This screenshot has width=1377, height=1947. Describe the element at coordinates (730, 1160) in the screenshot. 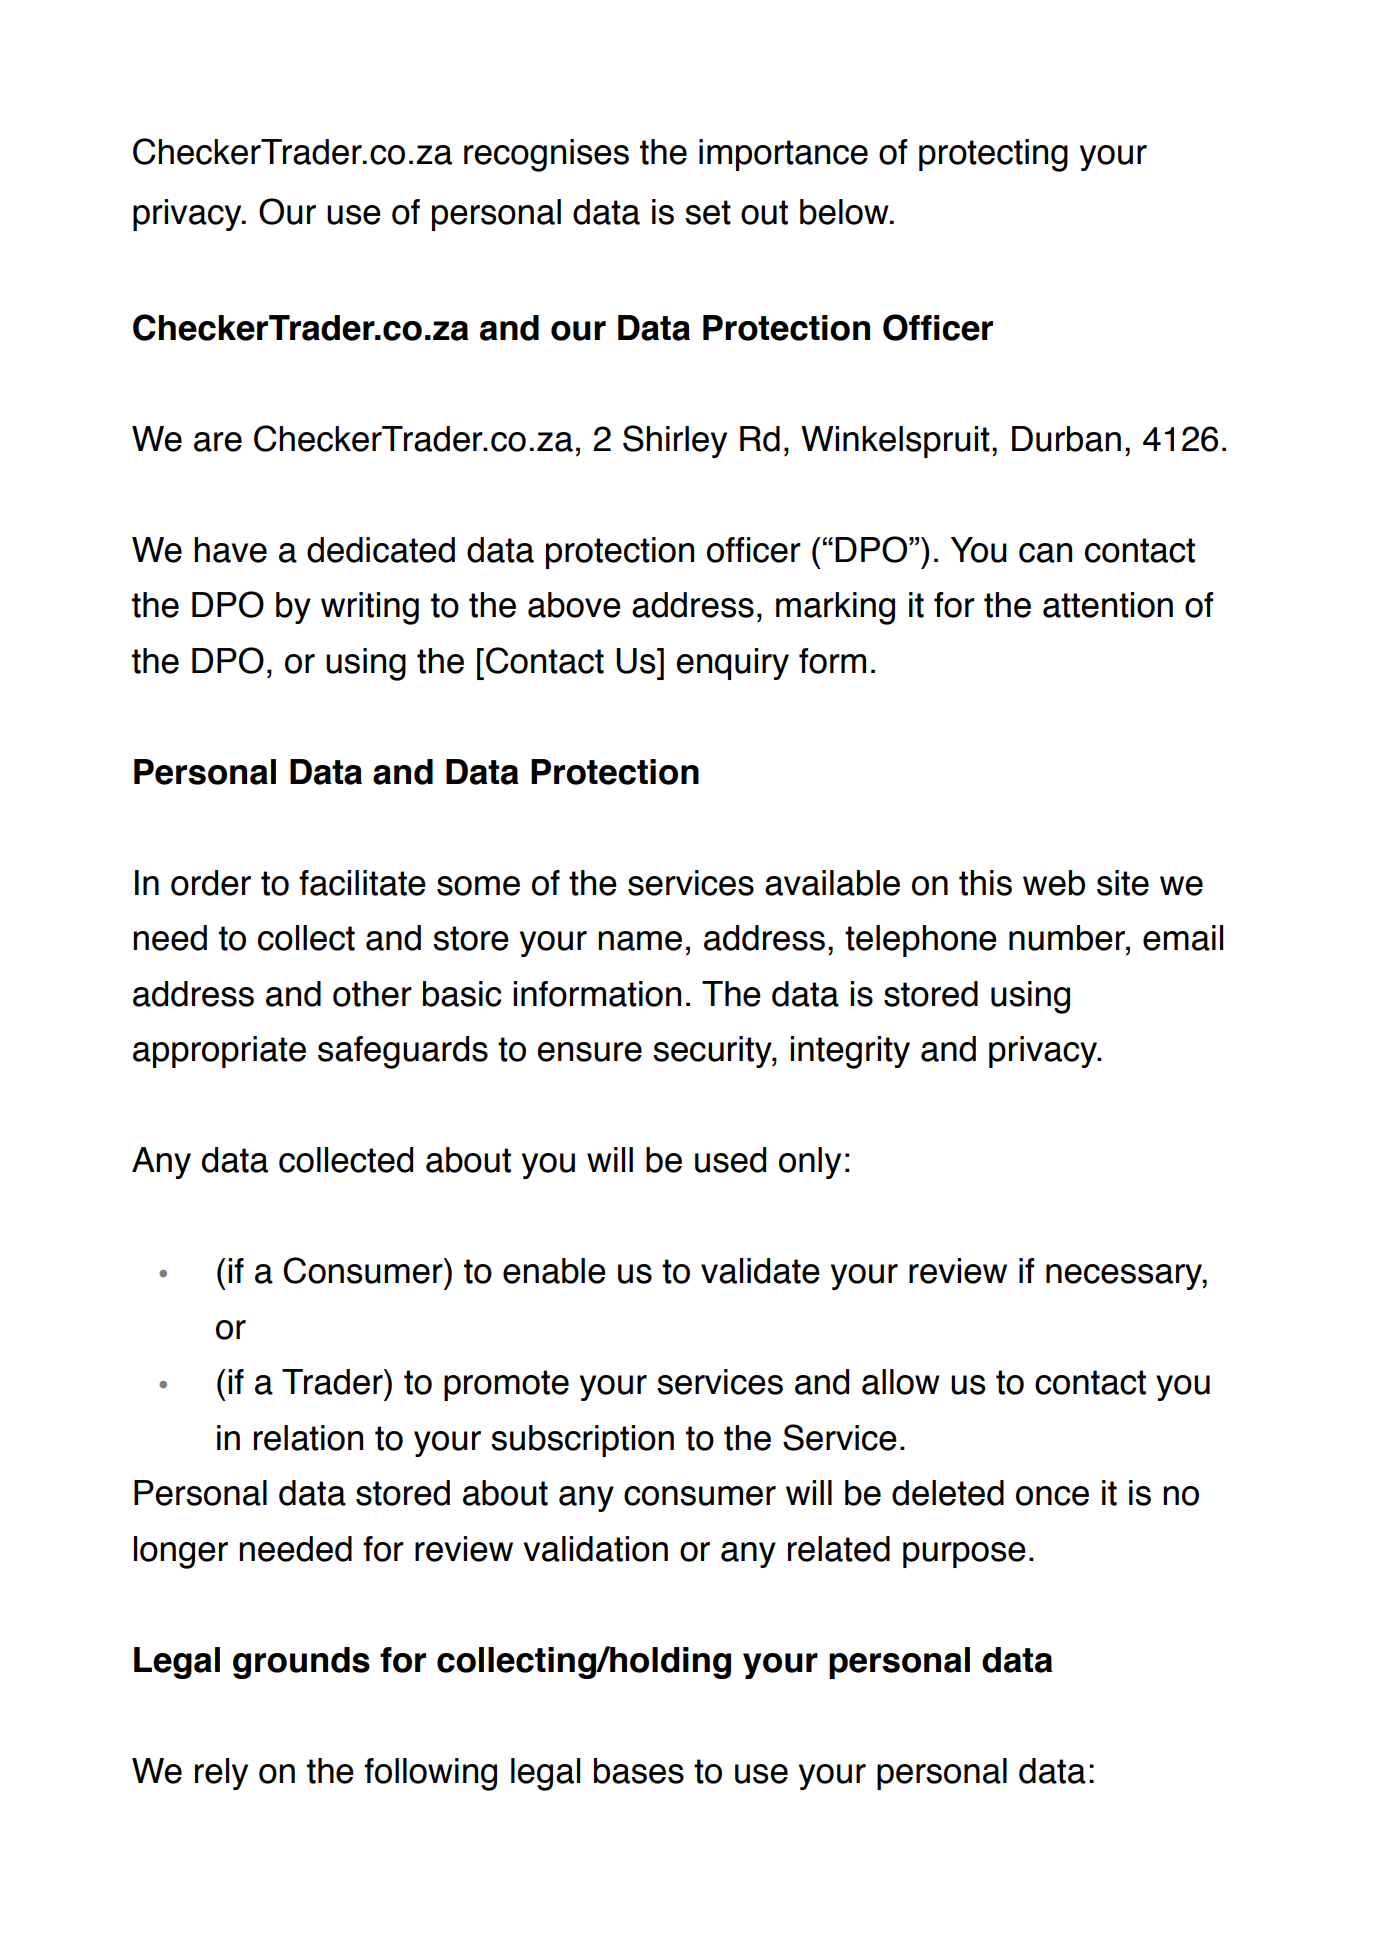

I see `used` at that location.
